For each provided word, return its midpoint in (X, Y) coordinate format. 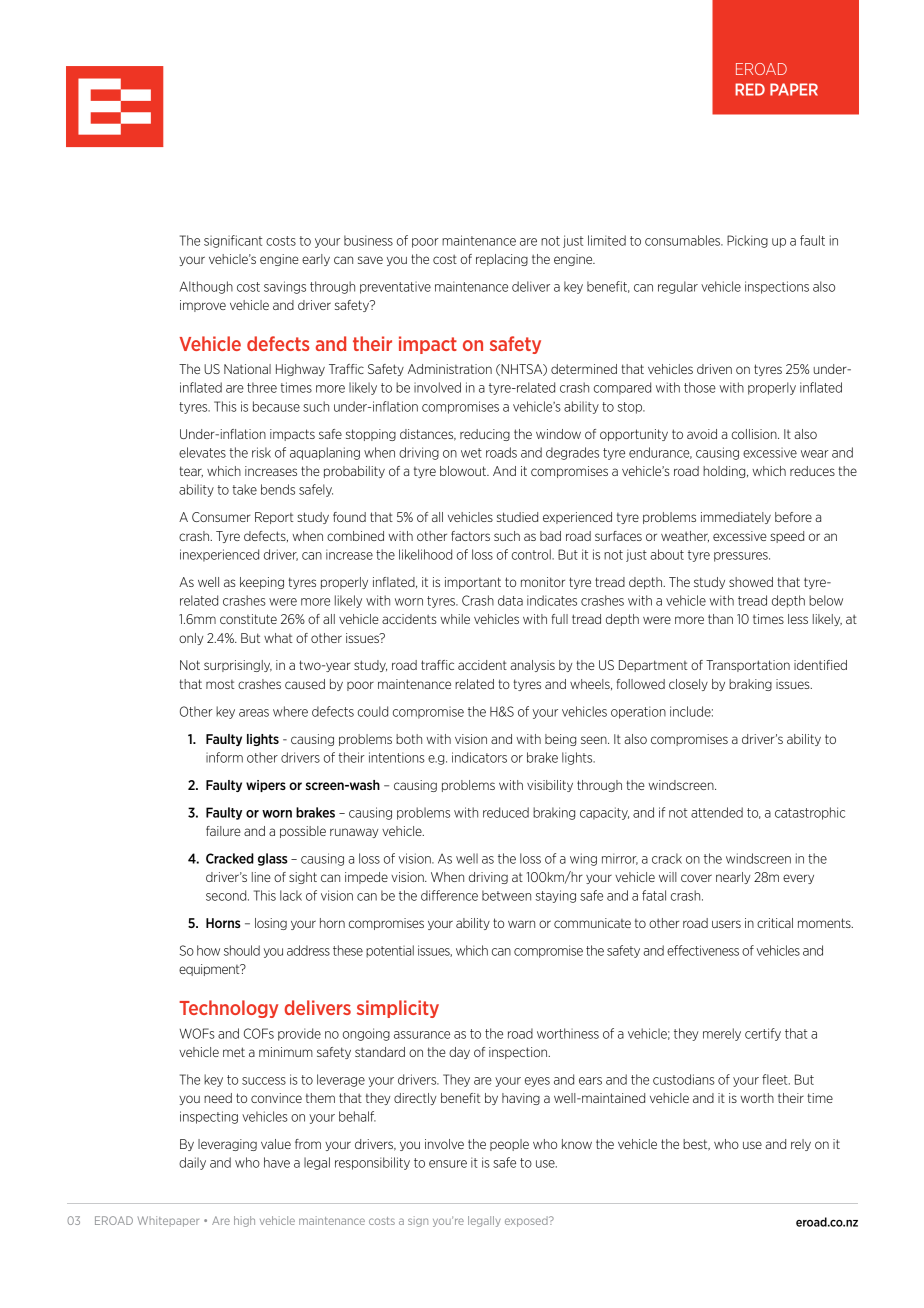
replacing (502, 260)
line (261, 877)
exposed (527, 1221)
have (277, 1162)
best (696, 1145)
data (510, 600)
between (506, 895)
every (798, 879)
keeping (262, 583)
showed (751, 582)
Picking (747, 241)
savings (285, 287)
